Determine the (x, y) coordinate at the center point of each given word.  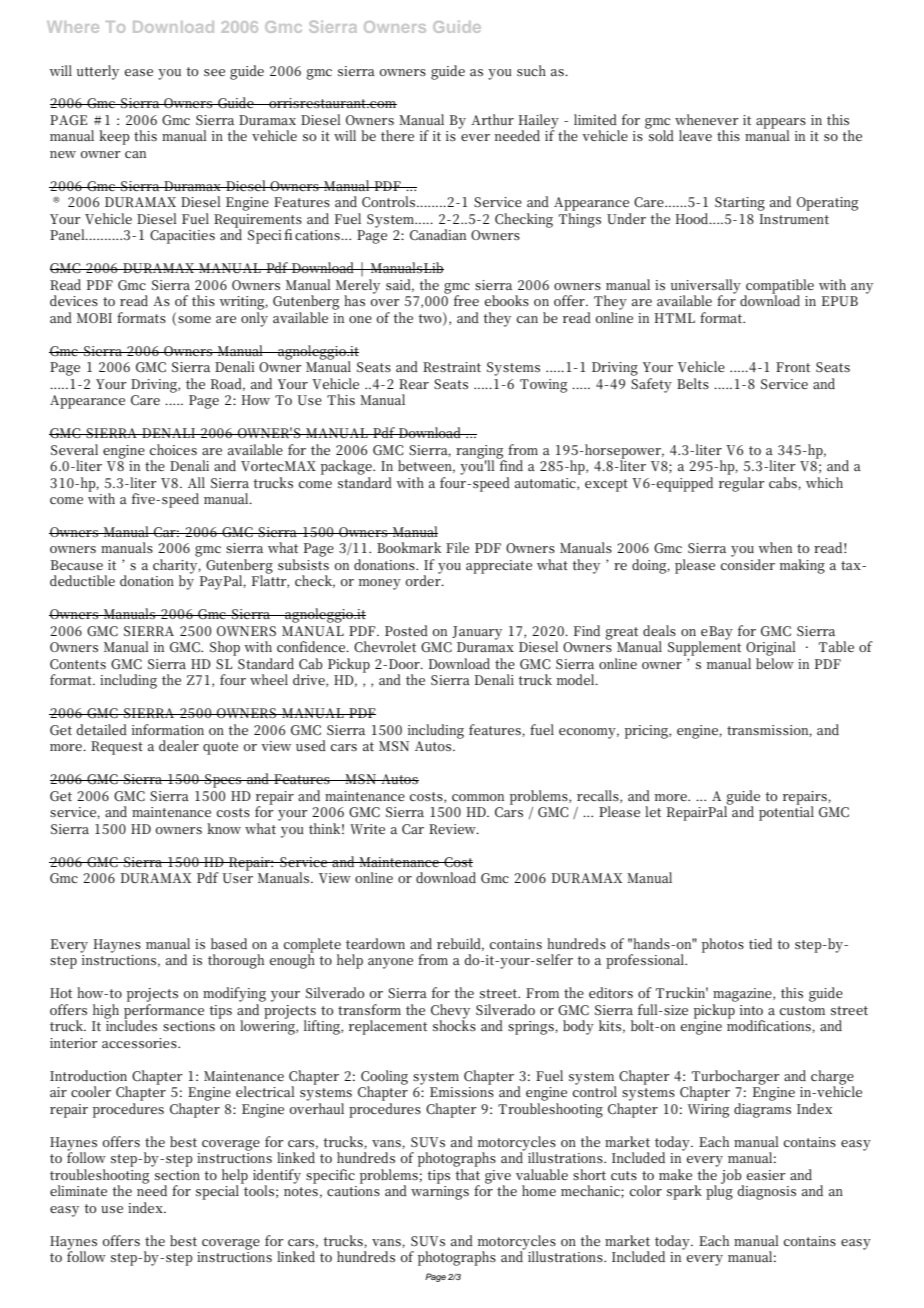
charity (176, 567)
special (219, 1191)
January (477, 633)
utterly (98, 72)
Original (771, 648)
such (531, 70)
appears (781, 124)
